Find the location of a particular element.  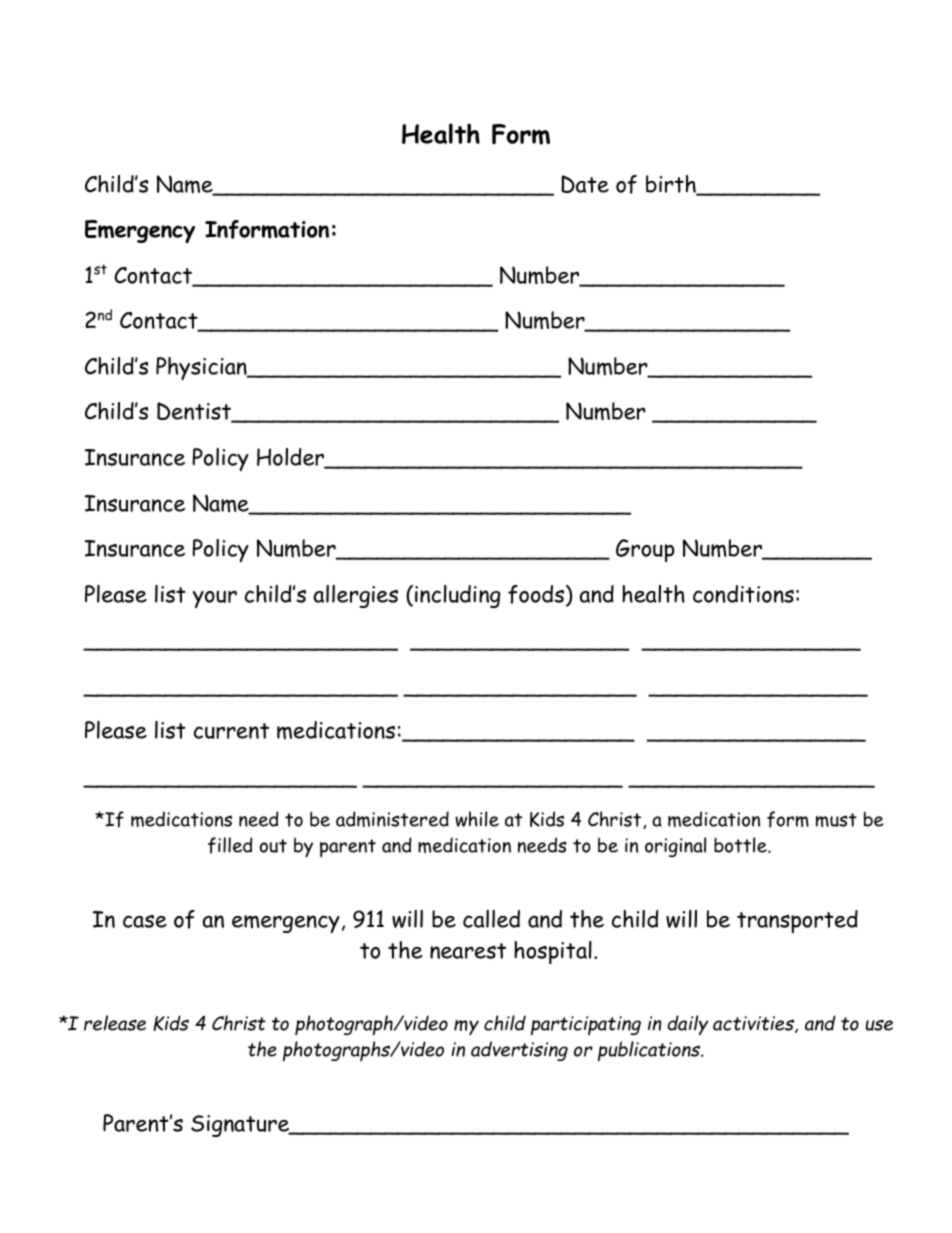

must is located at coordinates (836, 820).
